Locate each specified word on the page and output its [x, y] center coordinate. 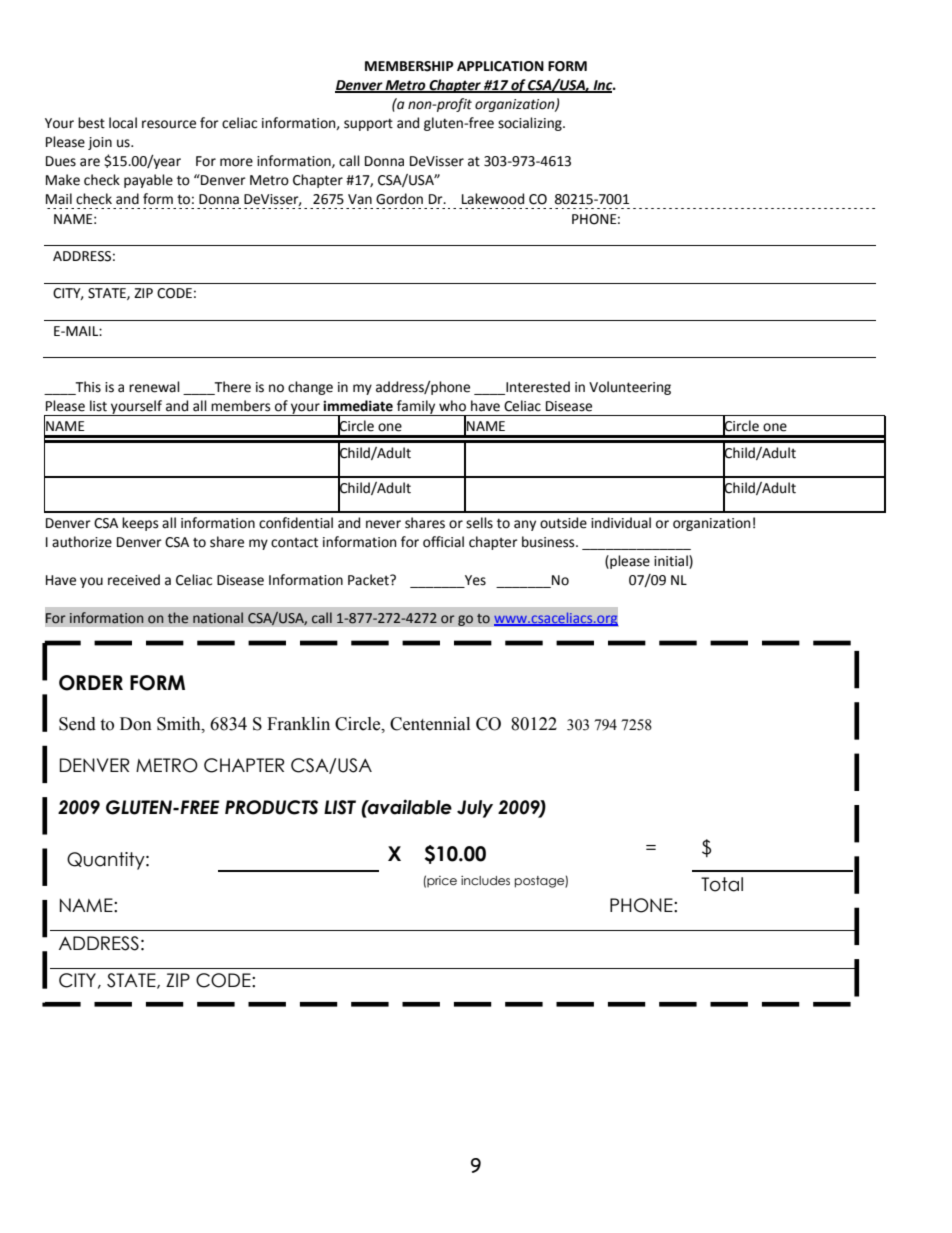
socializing [531, 124]
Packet [369, 580]
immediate [358, 406]
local [123, 123]
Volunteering [630, 388]
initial [672, 561]
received [134, 580]
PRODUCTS [271, 807]
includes [485, 880]
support [368, 124]
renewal [154, 387]
